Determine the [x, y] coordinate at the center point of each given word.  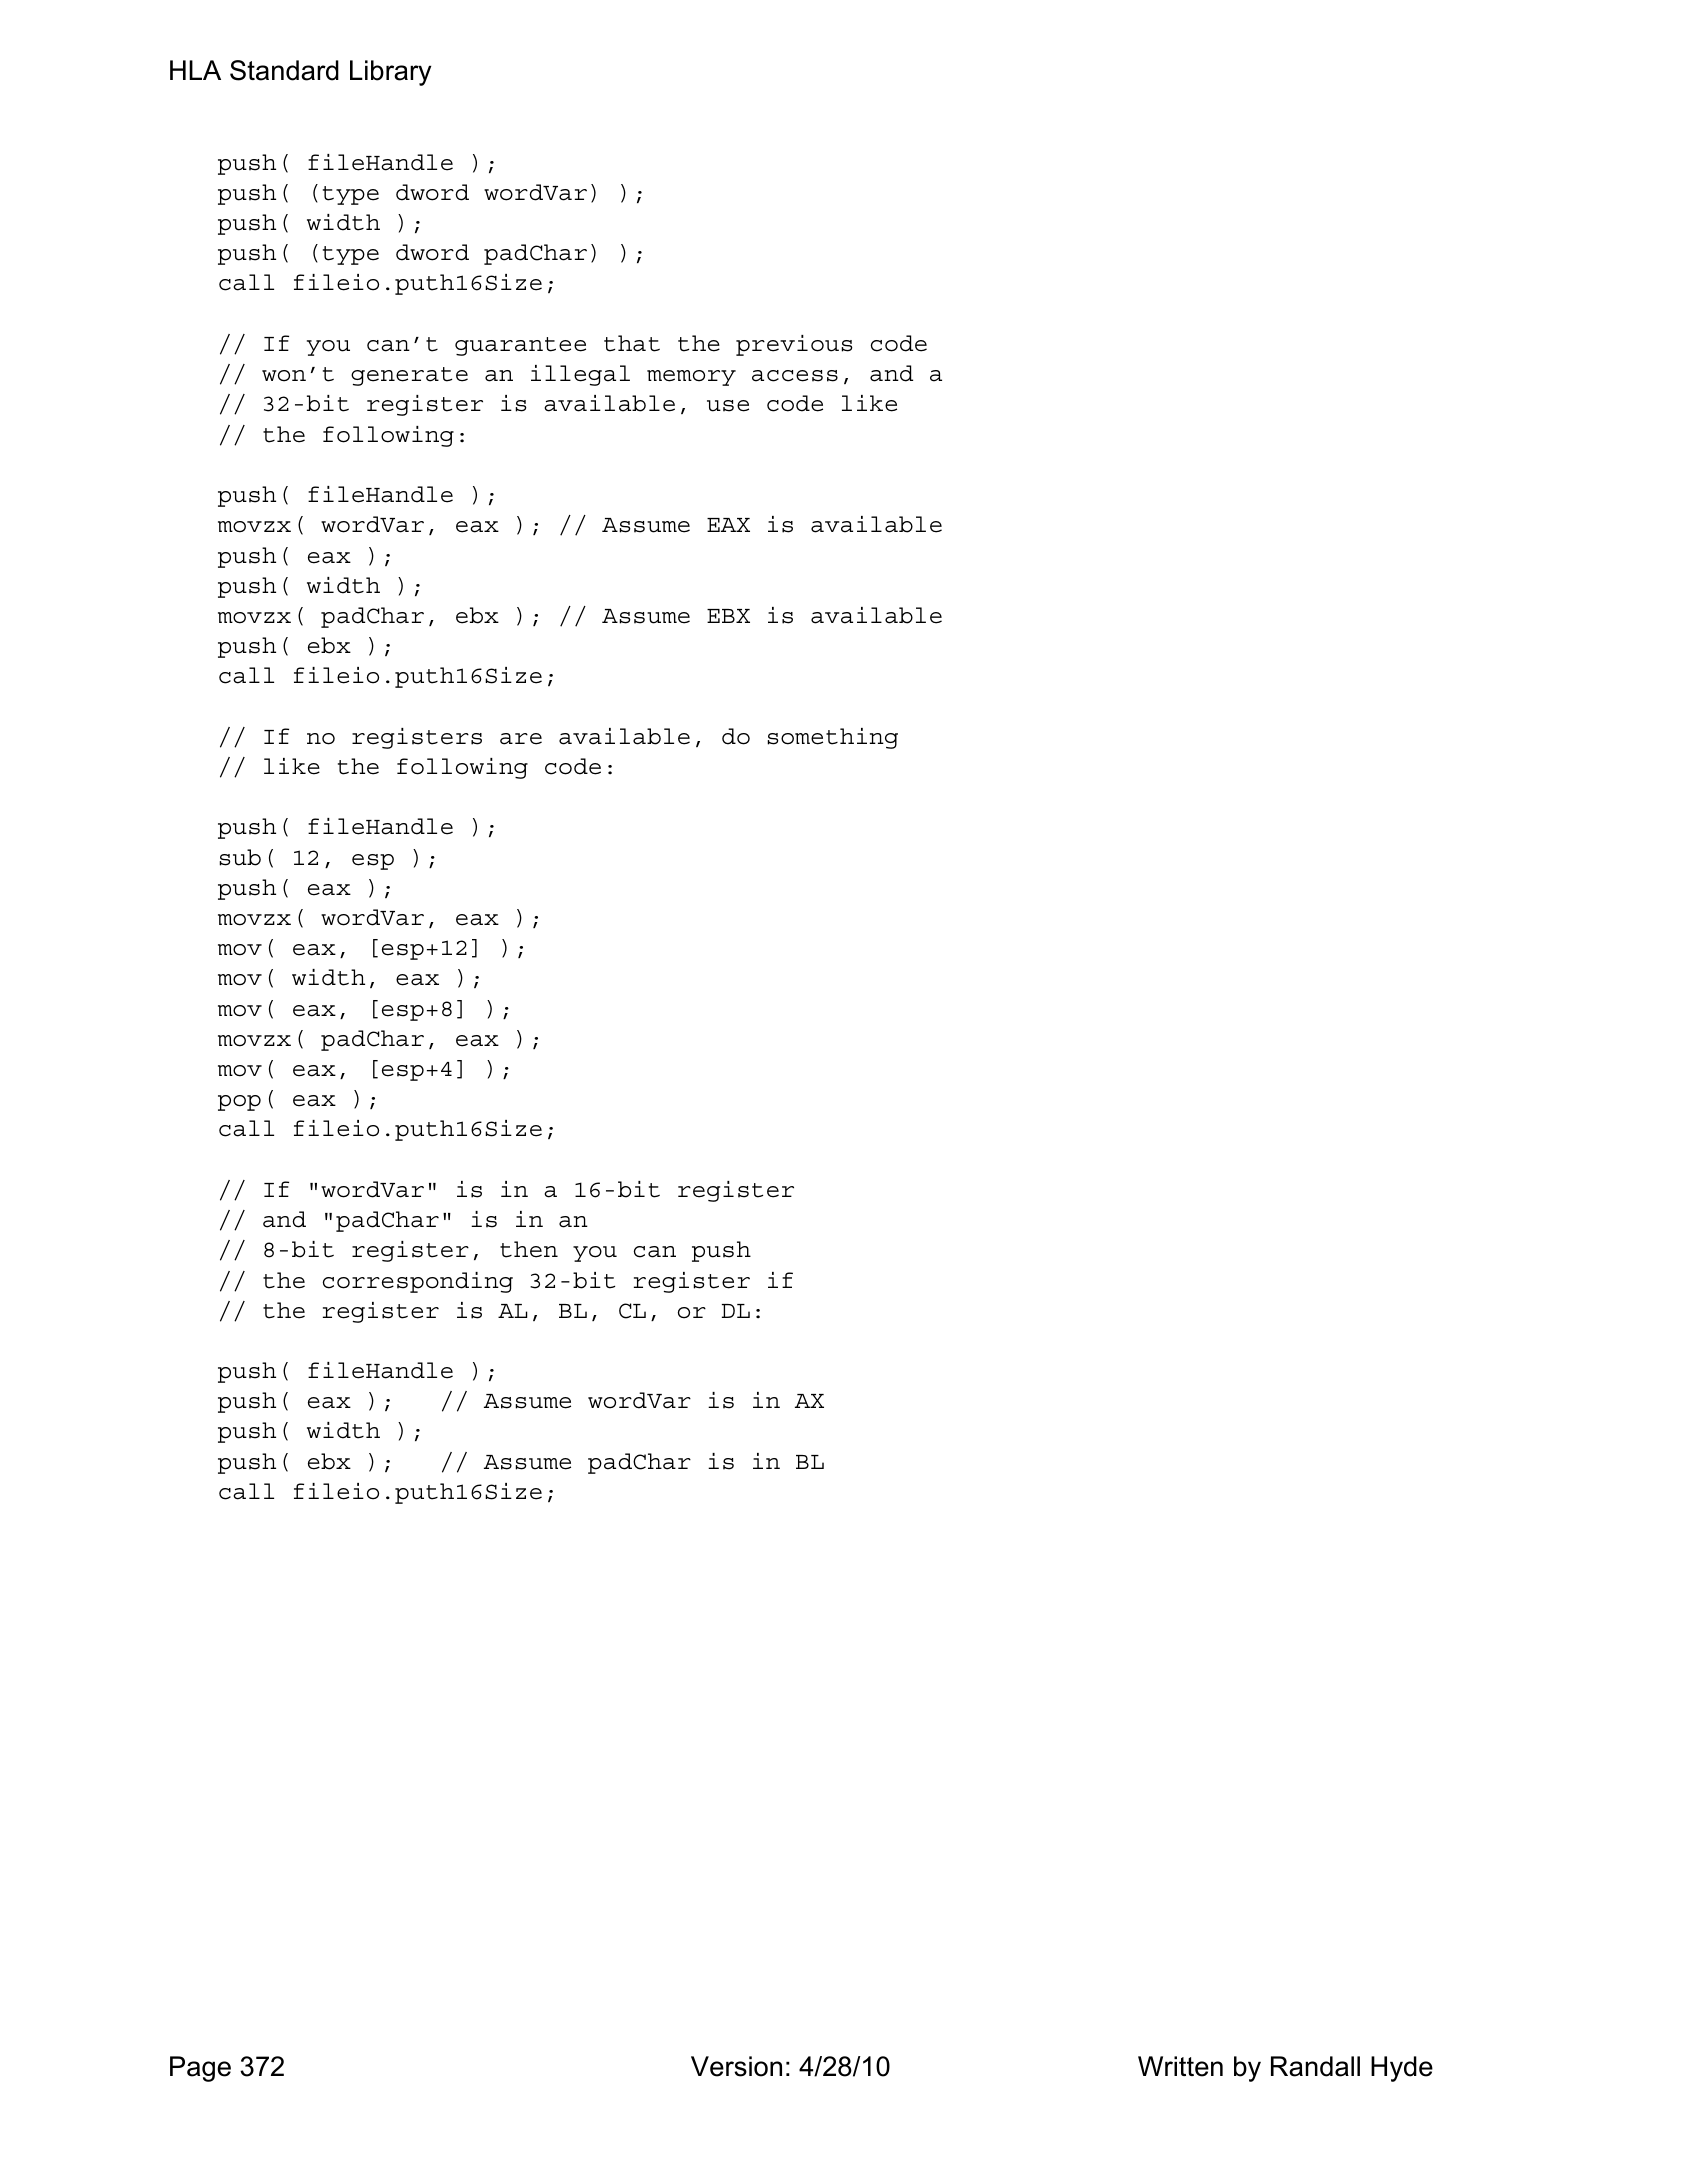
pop [239, 1103]
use [728, 406]
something [832, 738]
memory [691, 378]
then [529, 1249]
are [521, 739]
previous [794, 345]
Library [390, 73]
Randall [1315, 2066]
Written [1180, 2066]
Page [200, 2069]
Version [736, 2066]
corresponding [418, 1282]
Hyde [1402, 2069]
